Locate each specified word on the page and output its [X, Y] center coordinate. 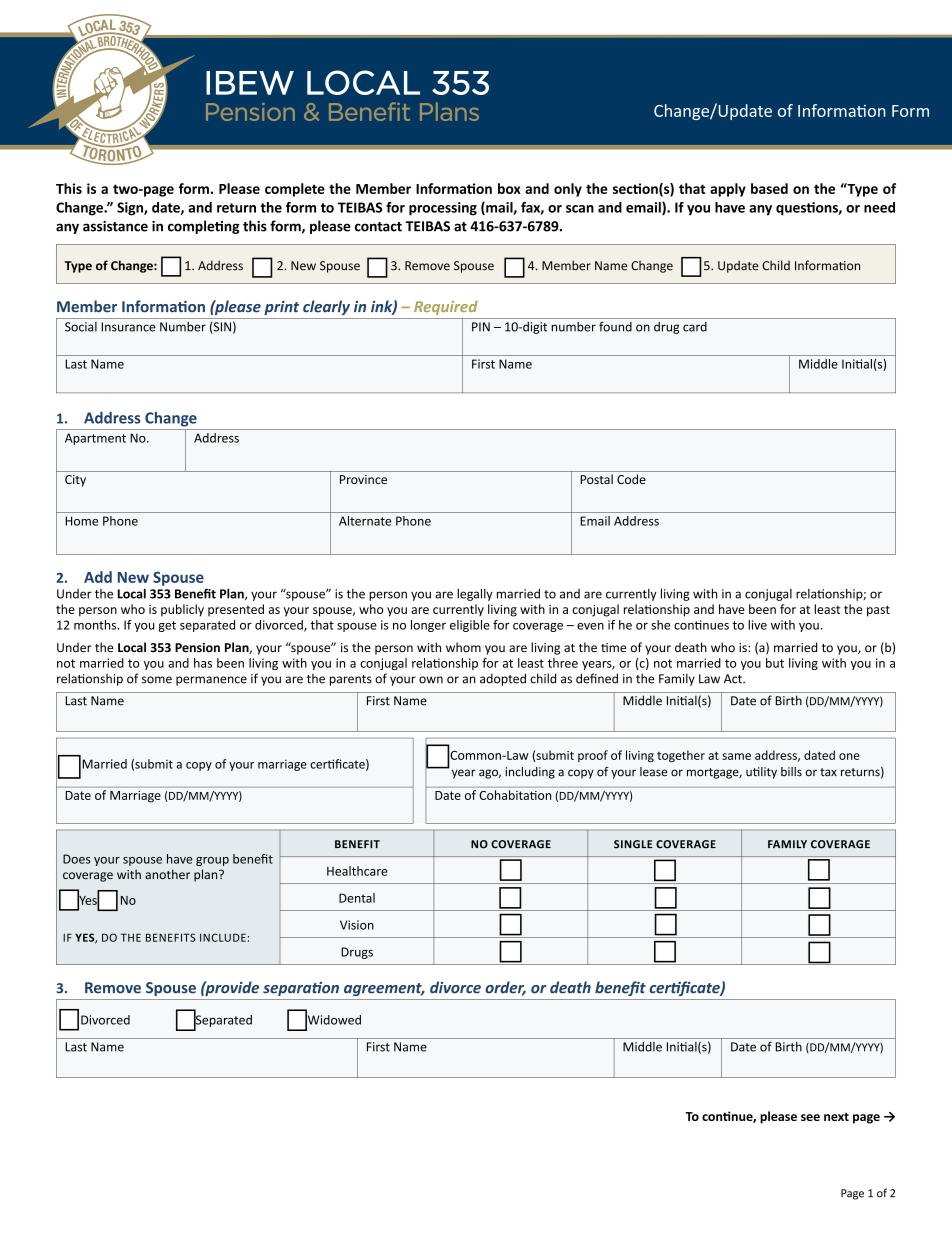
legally [475, 594]
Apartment [95, 439]
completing [204, 227]
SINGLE [633, 844]
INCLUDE [223, 937]
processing [443, 209]
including [530, 773]
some [157, 680]
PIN [481, 327]
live [757, 625]
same [736, 756]
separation [301, 989]
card [695, 327]
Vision [357, 925]
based [769, 188]
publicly [182, 610]
